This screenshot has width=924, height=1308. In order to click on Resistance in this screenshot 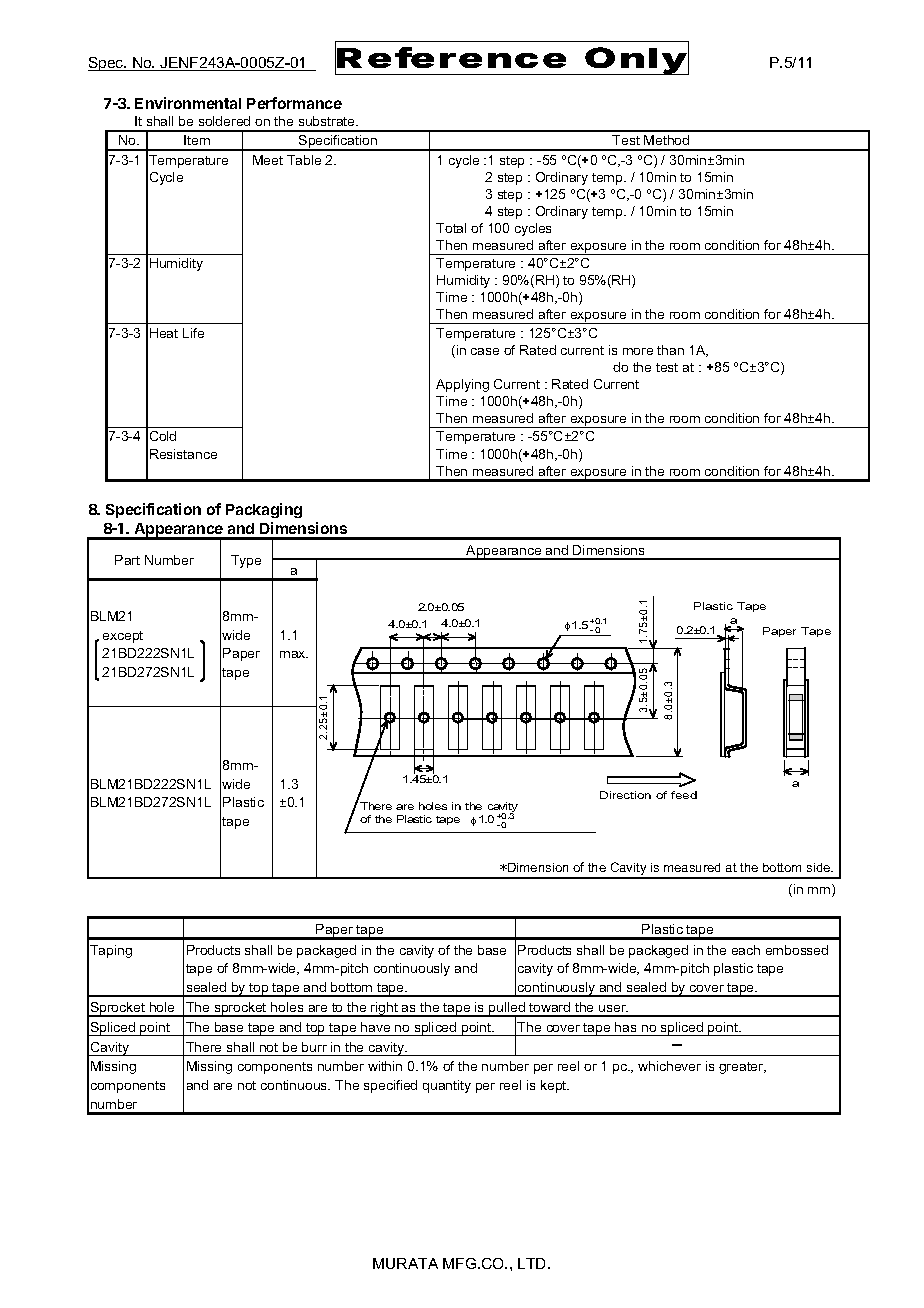, I will do `click(183, 454)`.
